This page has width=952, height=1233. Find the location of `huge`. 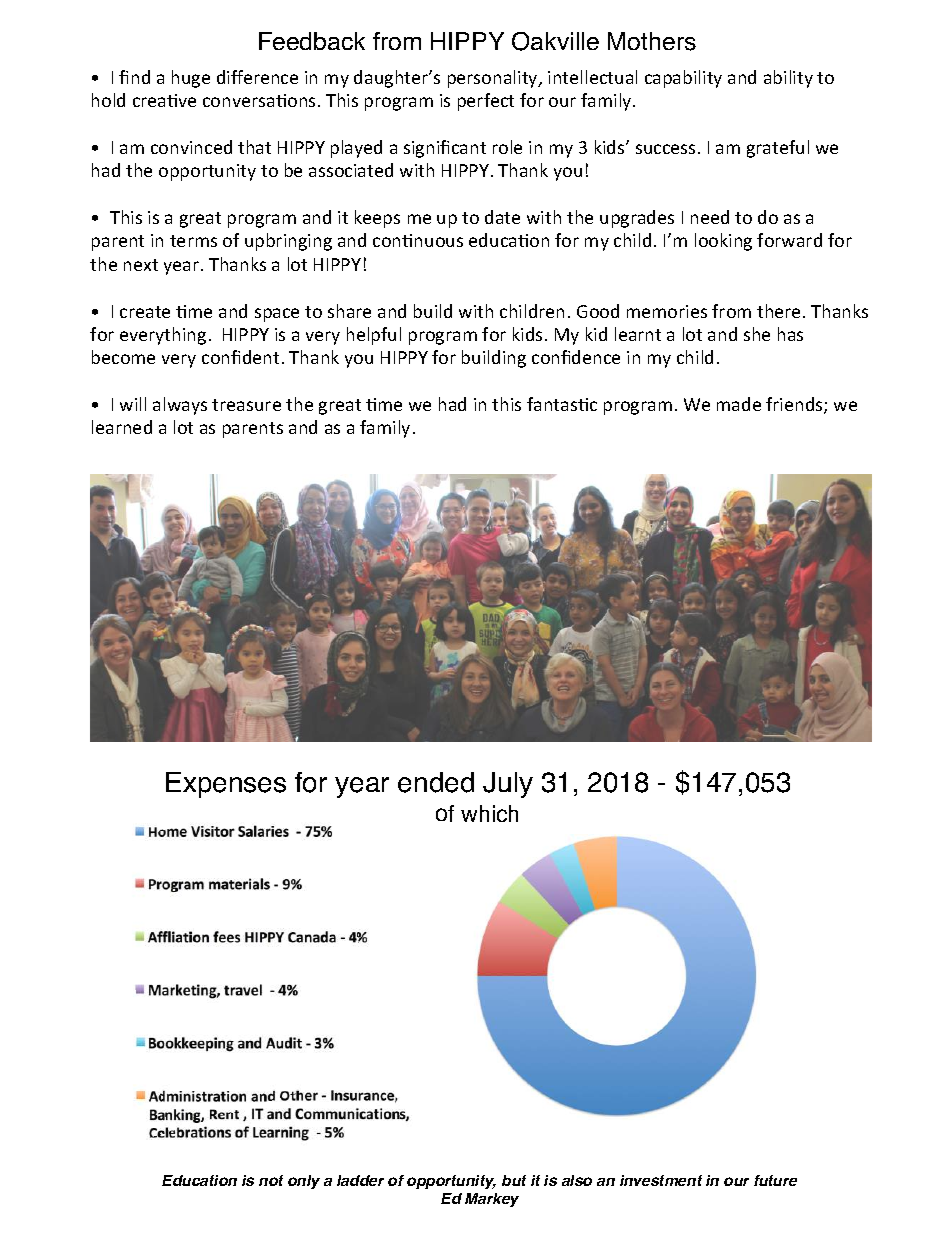

huge is located at coordinates (191, 79).
